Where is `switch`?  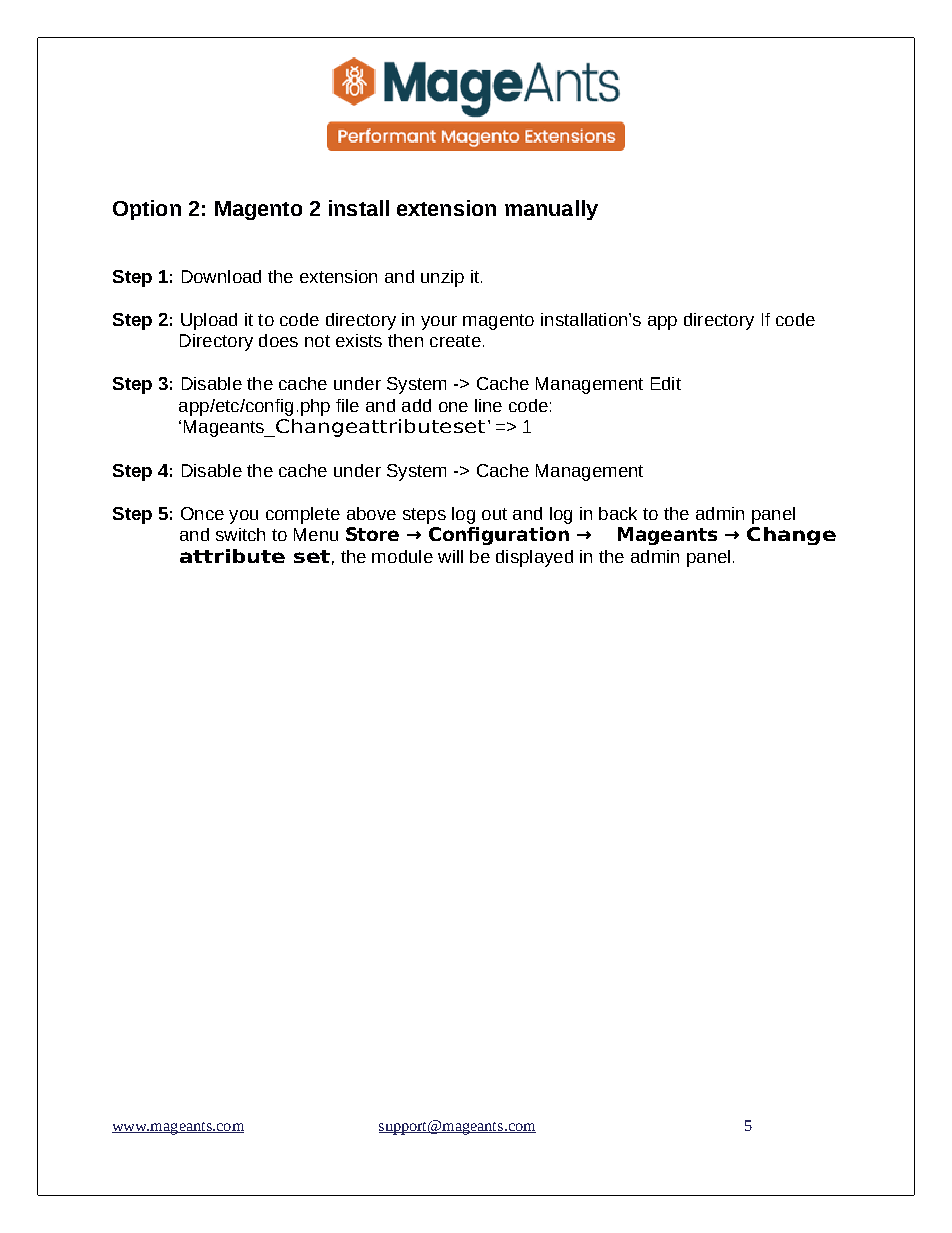
switch is located at coordinates (240, 534).
